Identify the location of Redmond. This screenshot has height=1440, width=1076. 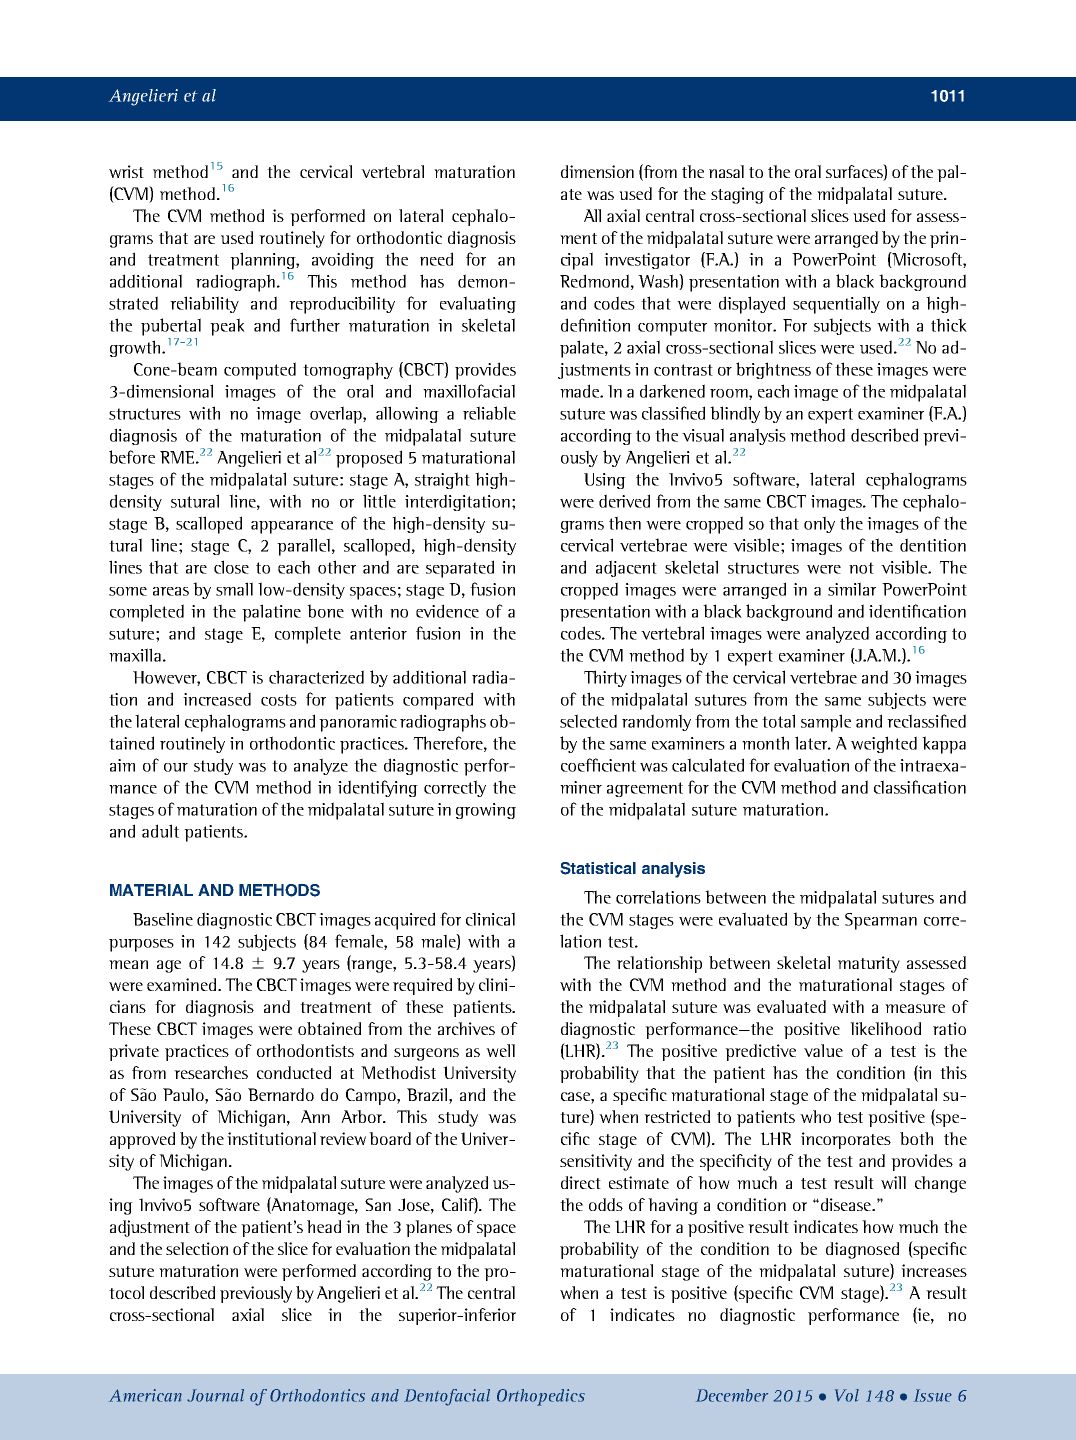
(594, 281).
